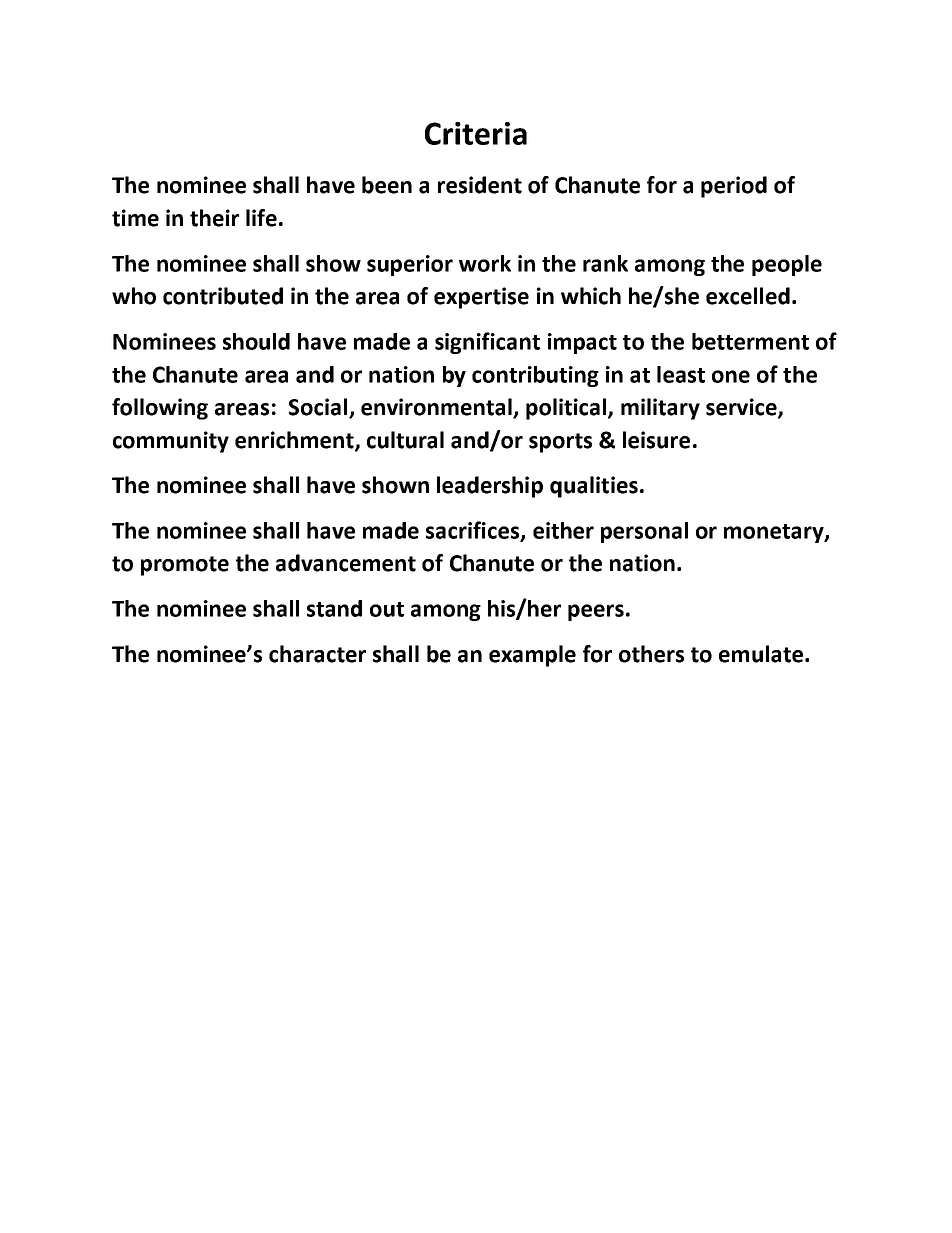 This document has height=1233, width=952. What do you see at coordinates (476, 133) in the document?
I see `Criteria` at bounding box center [476, 133].
